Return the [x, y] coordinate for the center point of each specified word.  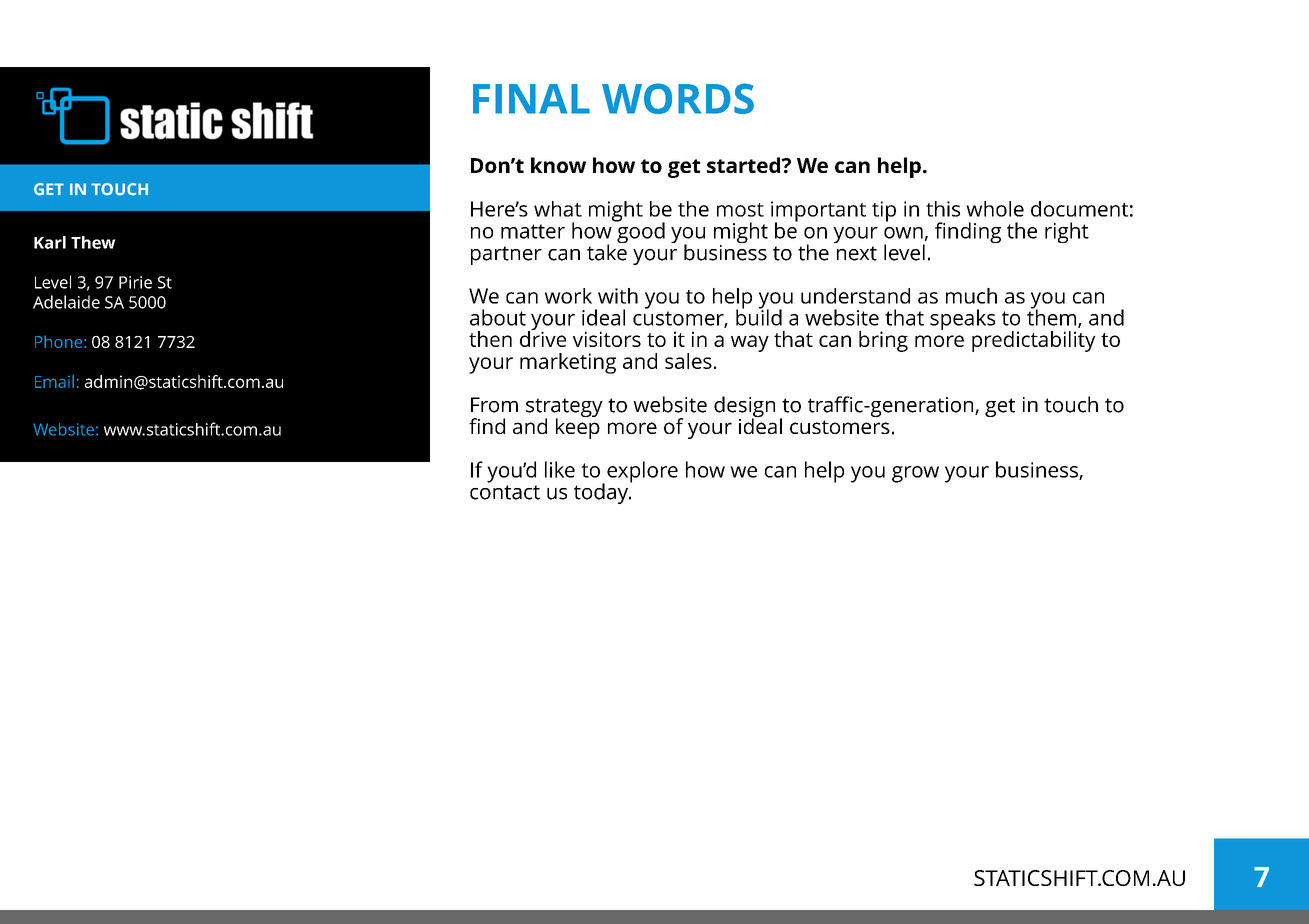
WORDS [678, 98]
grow [915, 474]
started [745, 165]
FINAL [531, 99]
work [568, 296]
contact [505, 492]
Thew [93, 242]
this [943, 209]
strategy [564, 409]
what [558, 209]
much [971, 296]
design [744, 408]
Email [54, 381]
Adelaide [66, 302]
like [560, 469]
